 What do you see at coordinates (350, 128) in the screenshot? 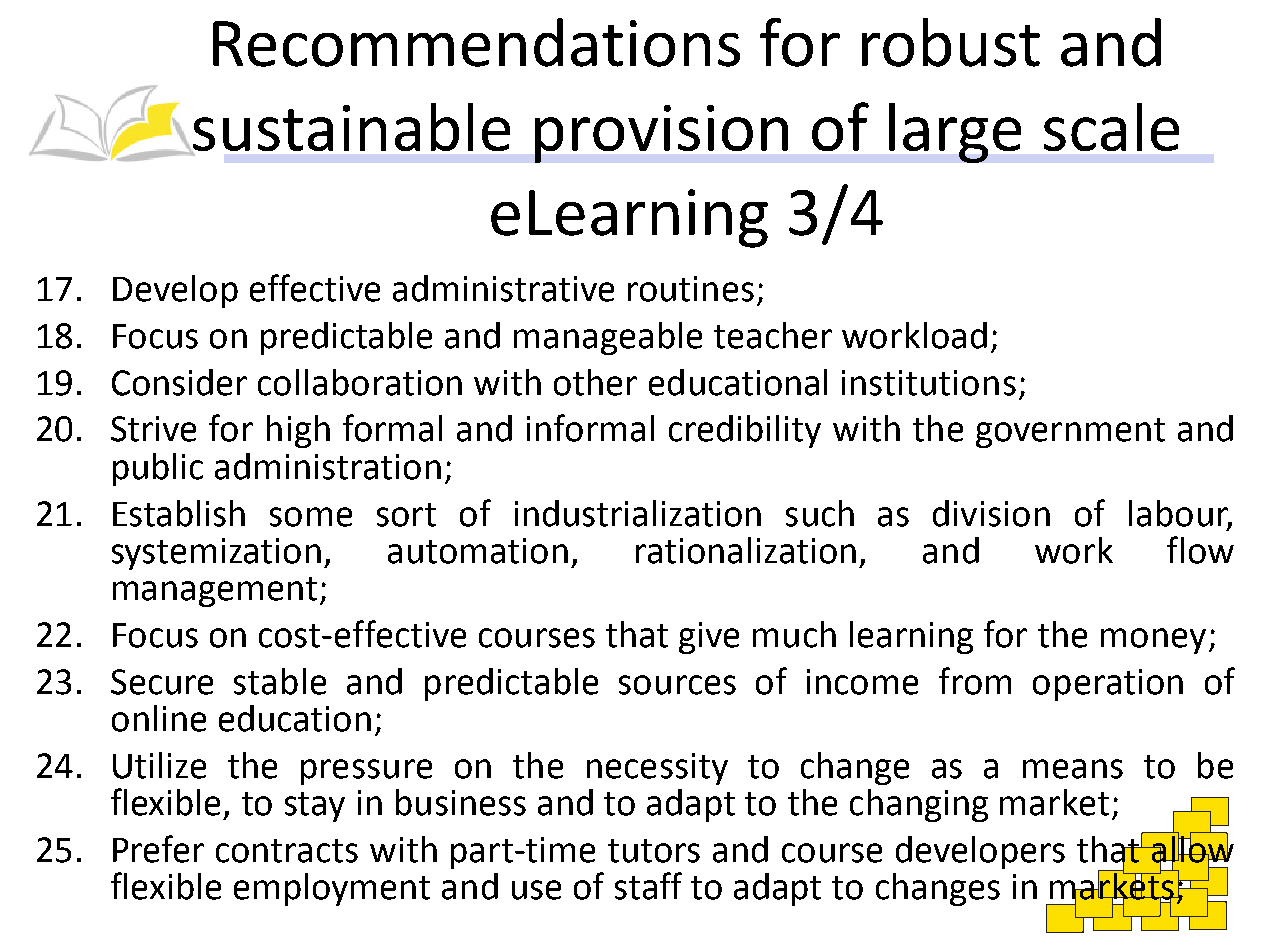
I see `sustainable` at bounding box center [350, 128].
